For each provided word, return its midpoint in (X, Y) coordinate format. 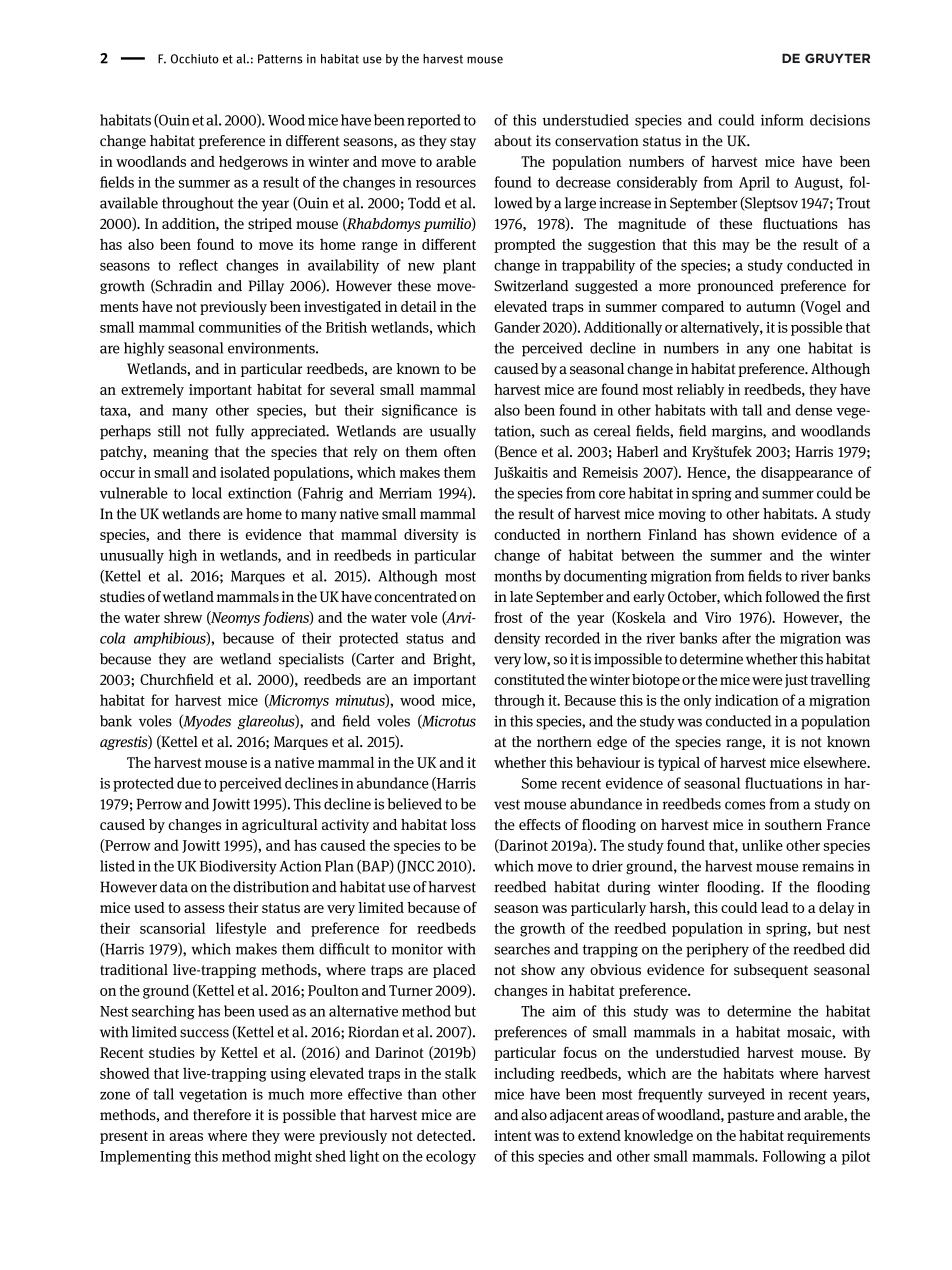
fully (230, 432)
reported (434, 121)
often (460, 451)
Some (539, 783)
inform (782, 120)
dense (813, 410)
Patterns (280, 59)
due (189, 783)
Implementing (145, 1157)
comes (745, 805)
